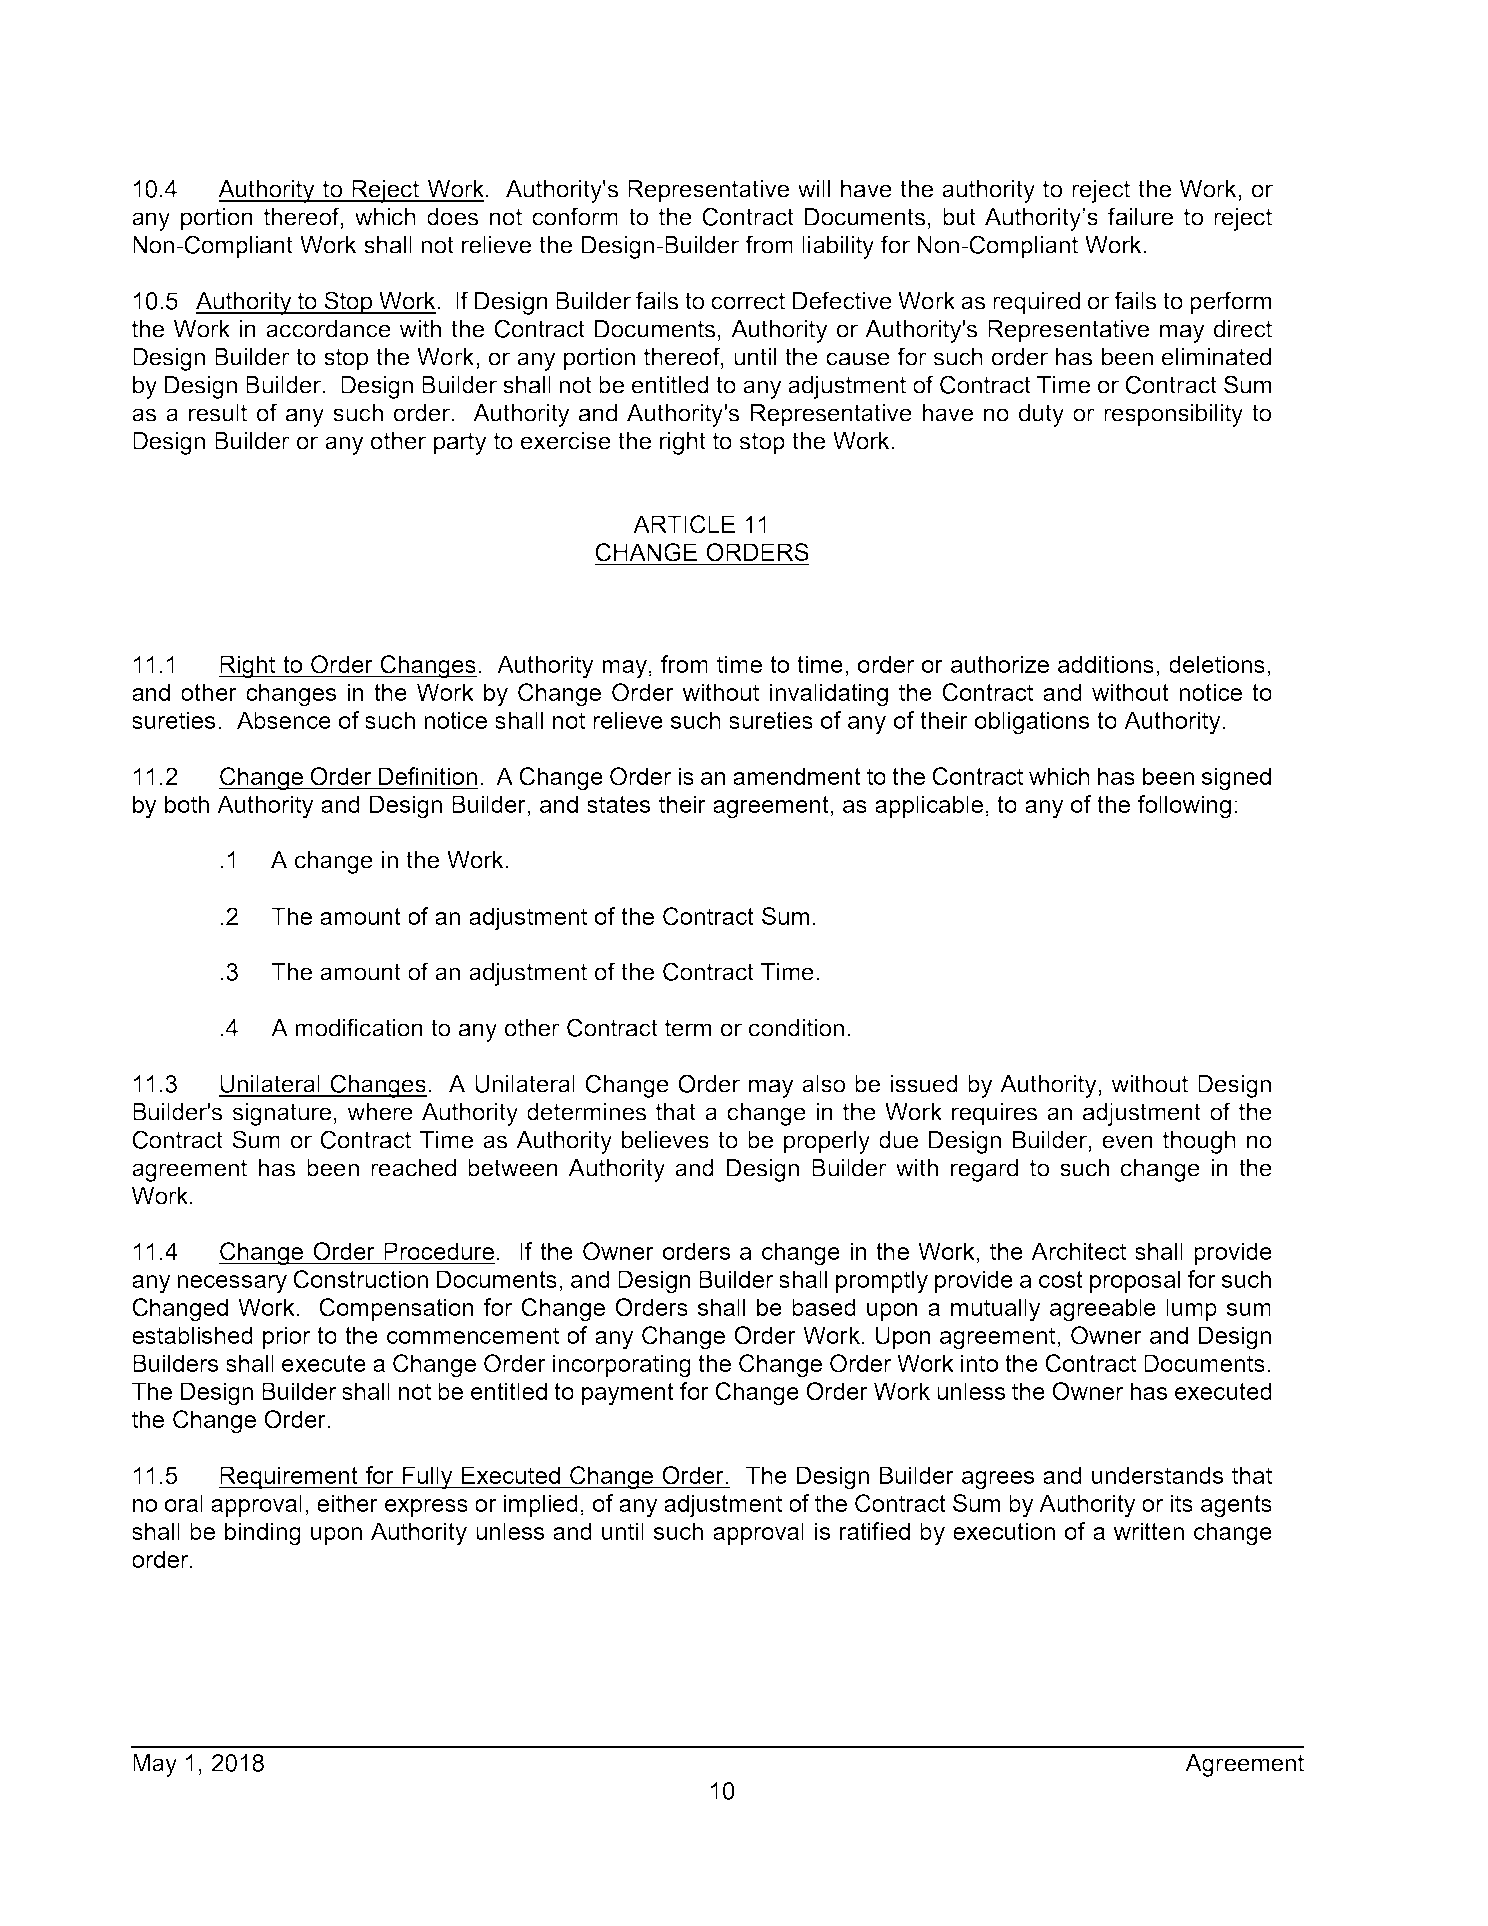  Describe the element at coordinates (452, 217) in the page. I see `does` at that location.
